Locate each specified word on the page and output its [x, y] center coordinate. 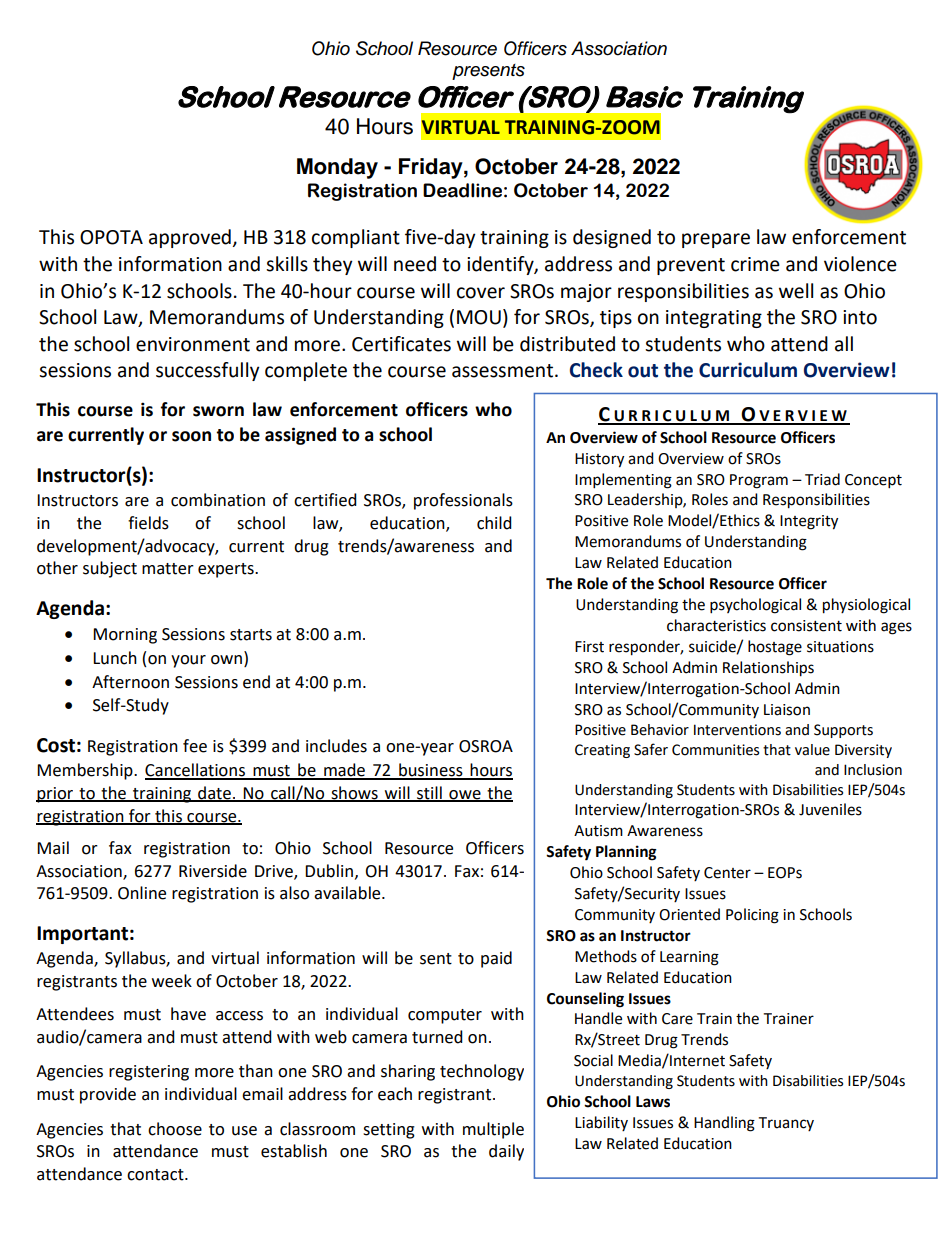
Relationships [768, 669]
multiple [493, 1130]
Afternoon [130, 682]
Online [142, 893]
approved [190, 238]
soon [191, 436]
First [589, 647]
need [415, 264]
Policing [752, 916]
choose [175, 1129]
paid [496, 959]
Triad [822, 479]
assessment [502, 371]
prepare [716, 240]
